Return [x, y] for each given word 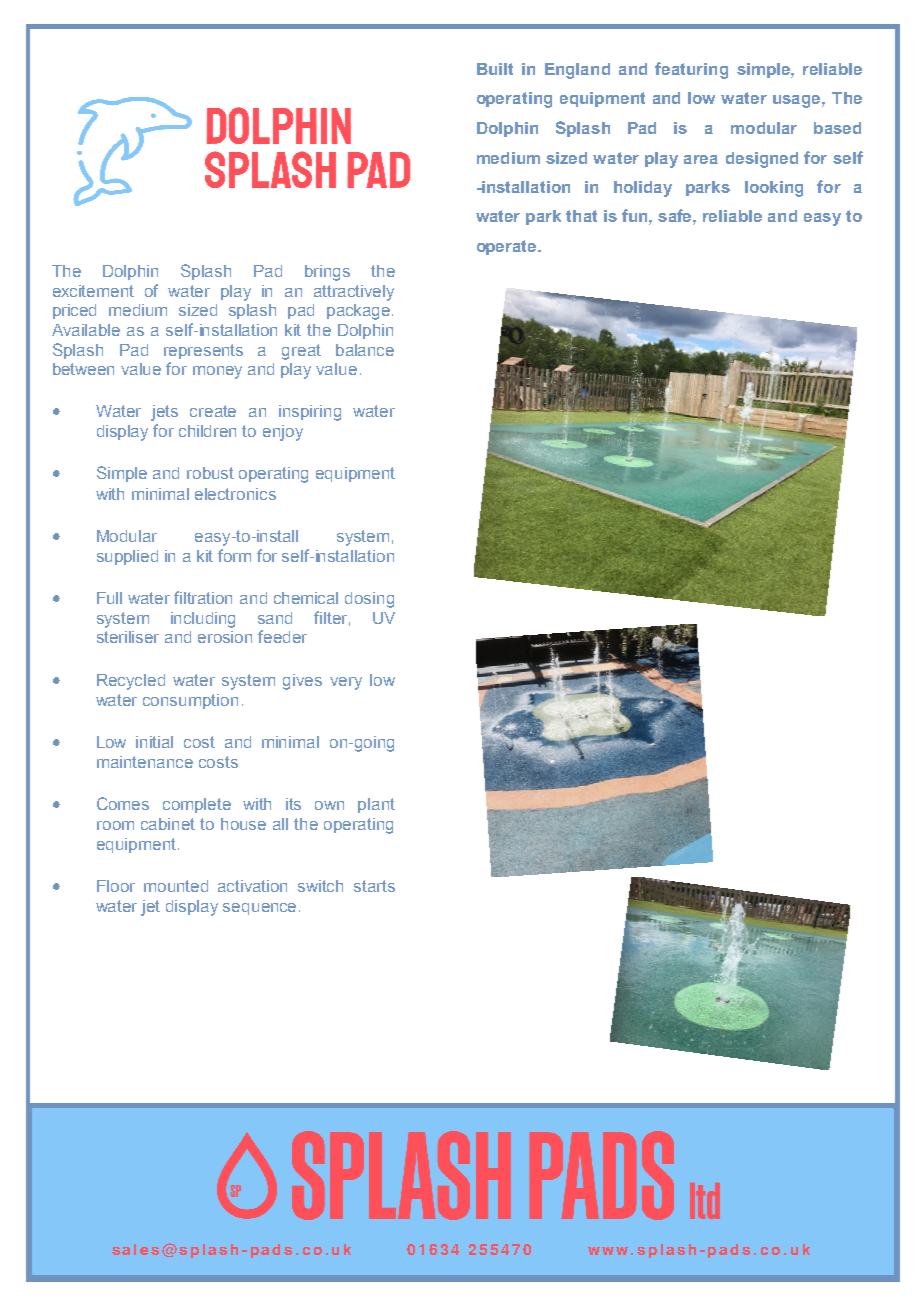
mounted [176, 886]
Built [495, 69]
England [577, 71]
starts [374, 886]
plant [376, 805]
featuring [691, 70]
